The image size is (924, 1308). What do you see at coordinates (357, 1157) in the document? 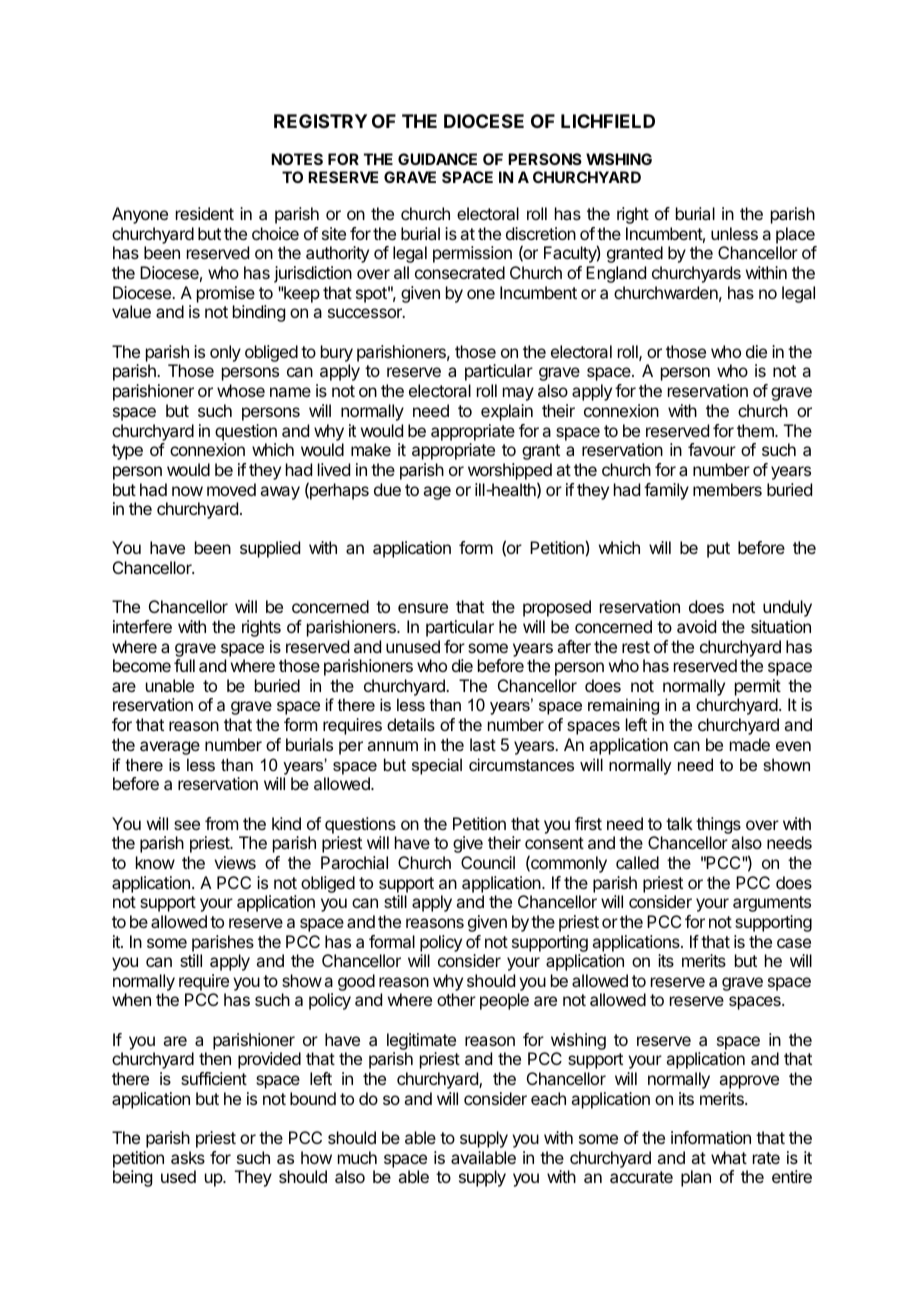
I see `much` at bounding box center [357, 1157].
